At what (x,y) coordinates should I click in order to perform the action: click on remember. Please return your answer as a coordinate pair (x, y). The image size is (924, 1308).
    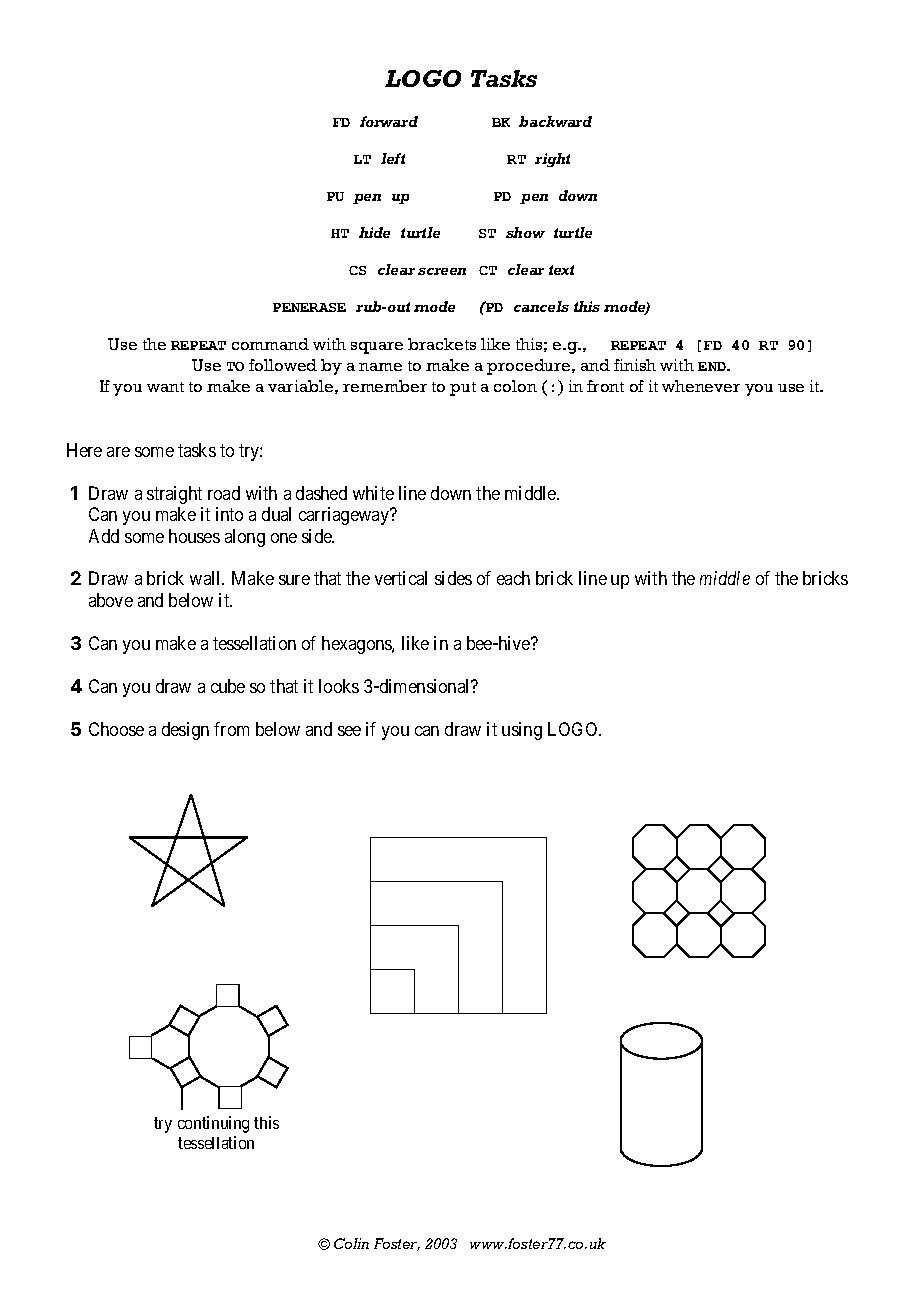
    Looking at the image, I should click on (385, 386).
